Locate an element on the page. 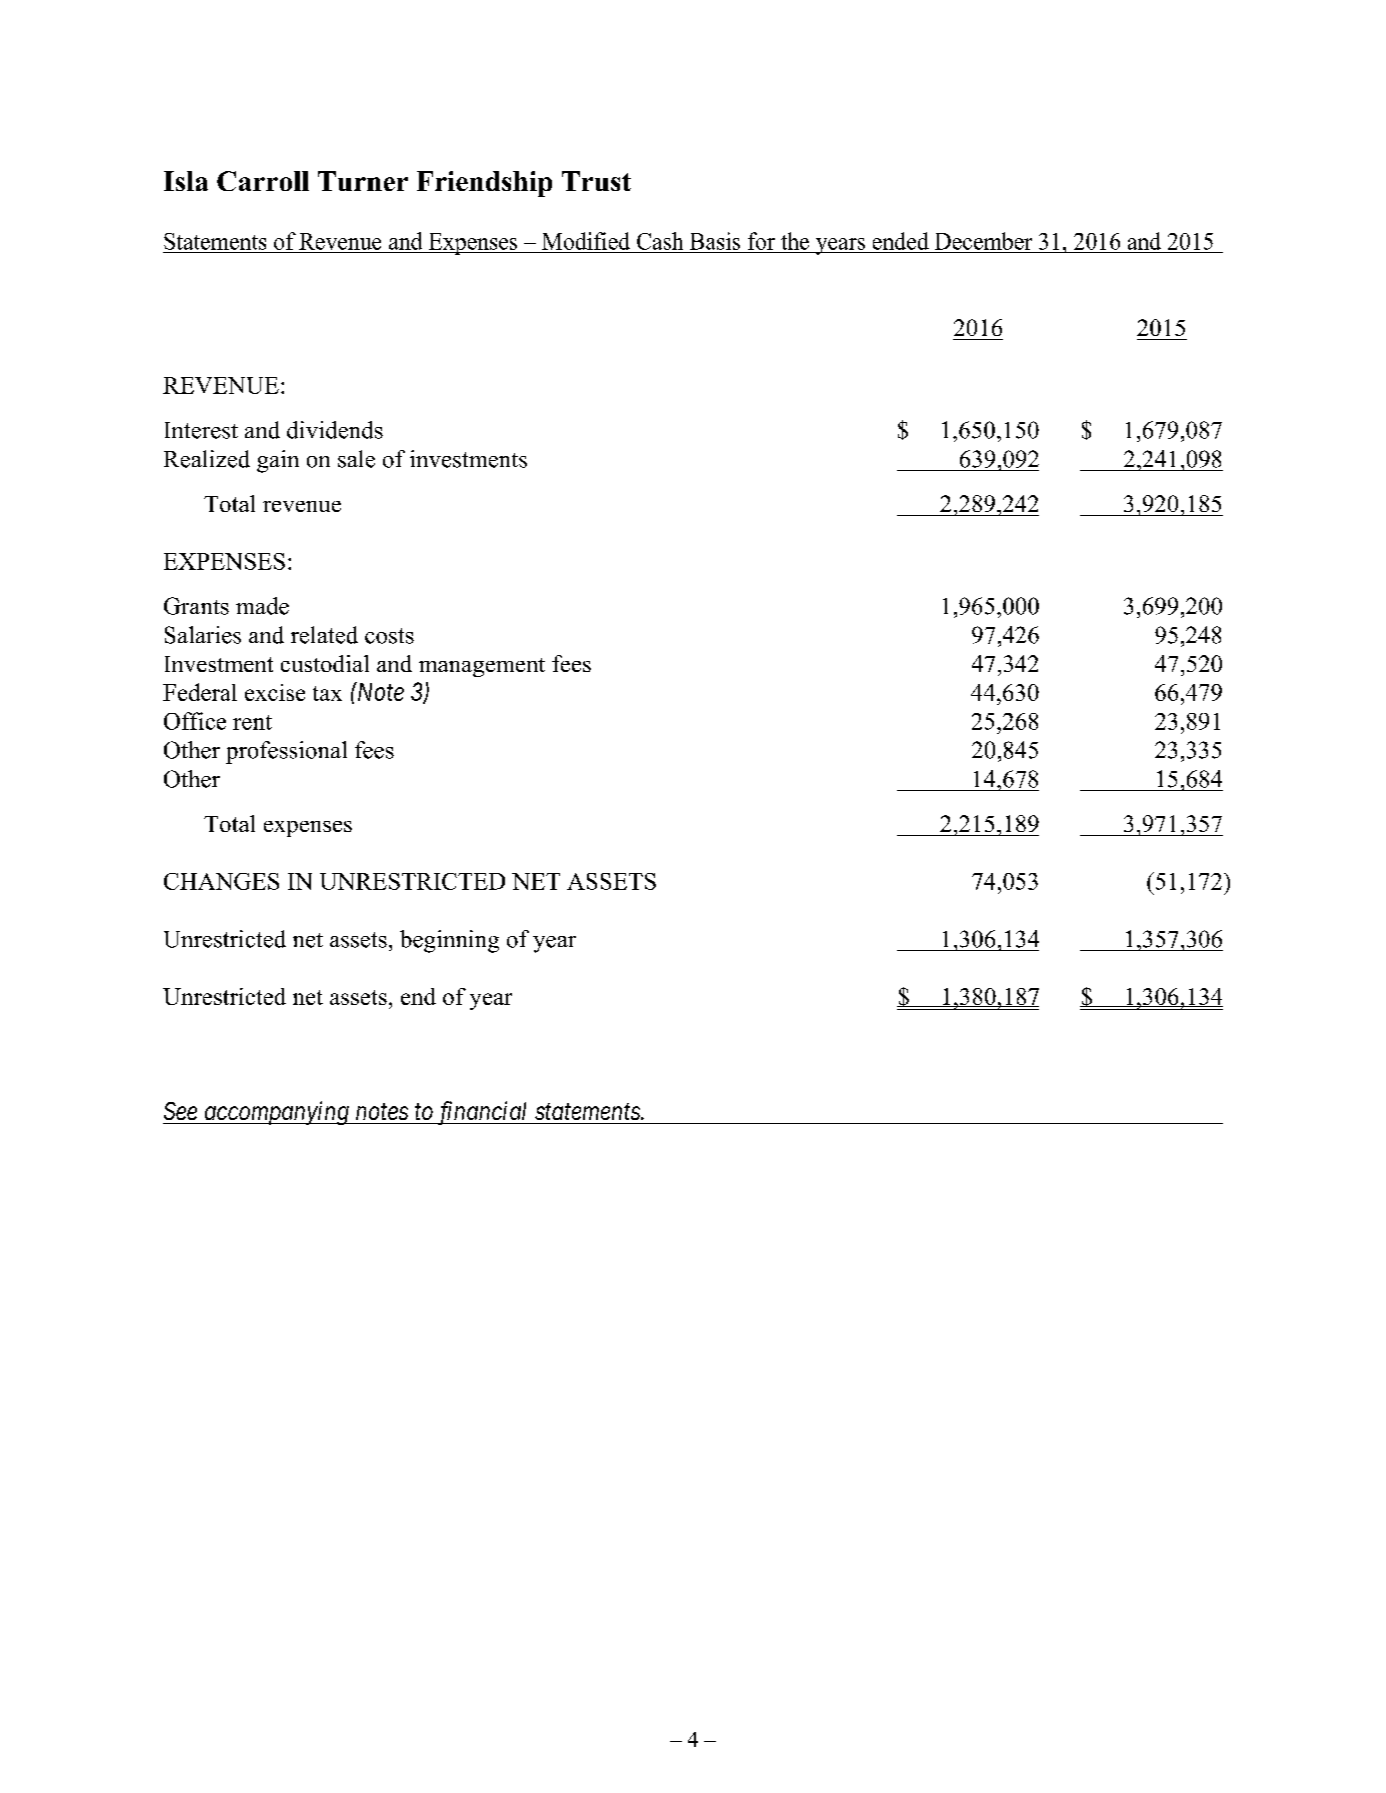 The image size is (1386, 1793). beginning is located at coordinates (449, 941).
